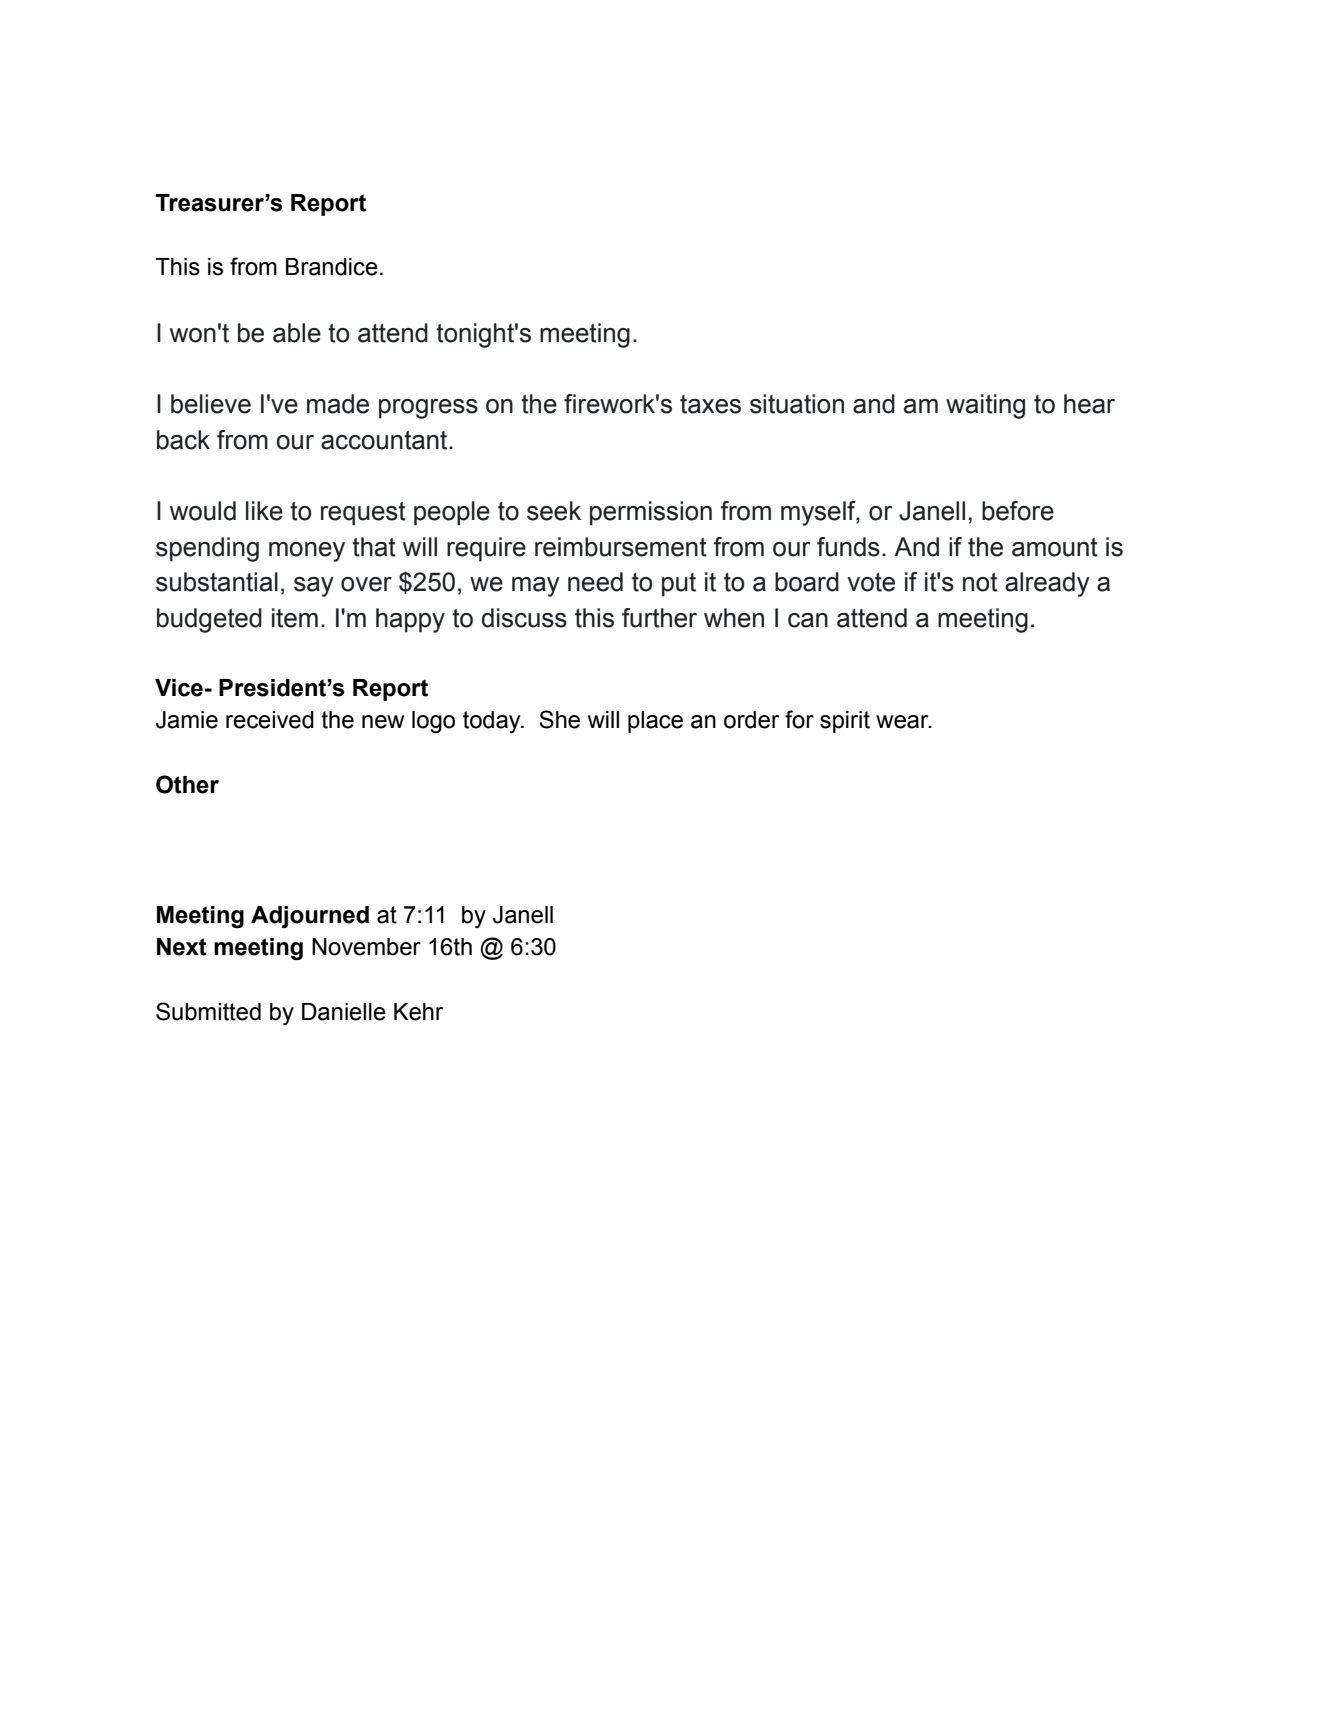 This image has height=1709, width=1321. I want to click on spirit, so click(845, 722).
